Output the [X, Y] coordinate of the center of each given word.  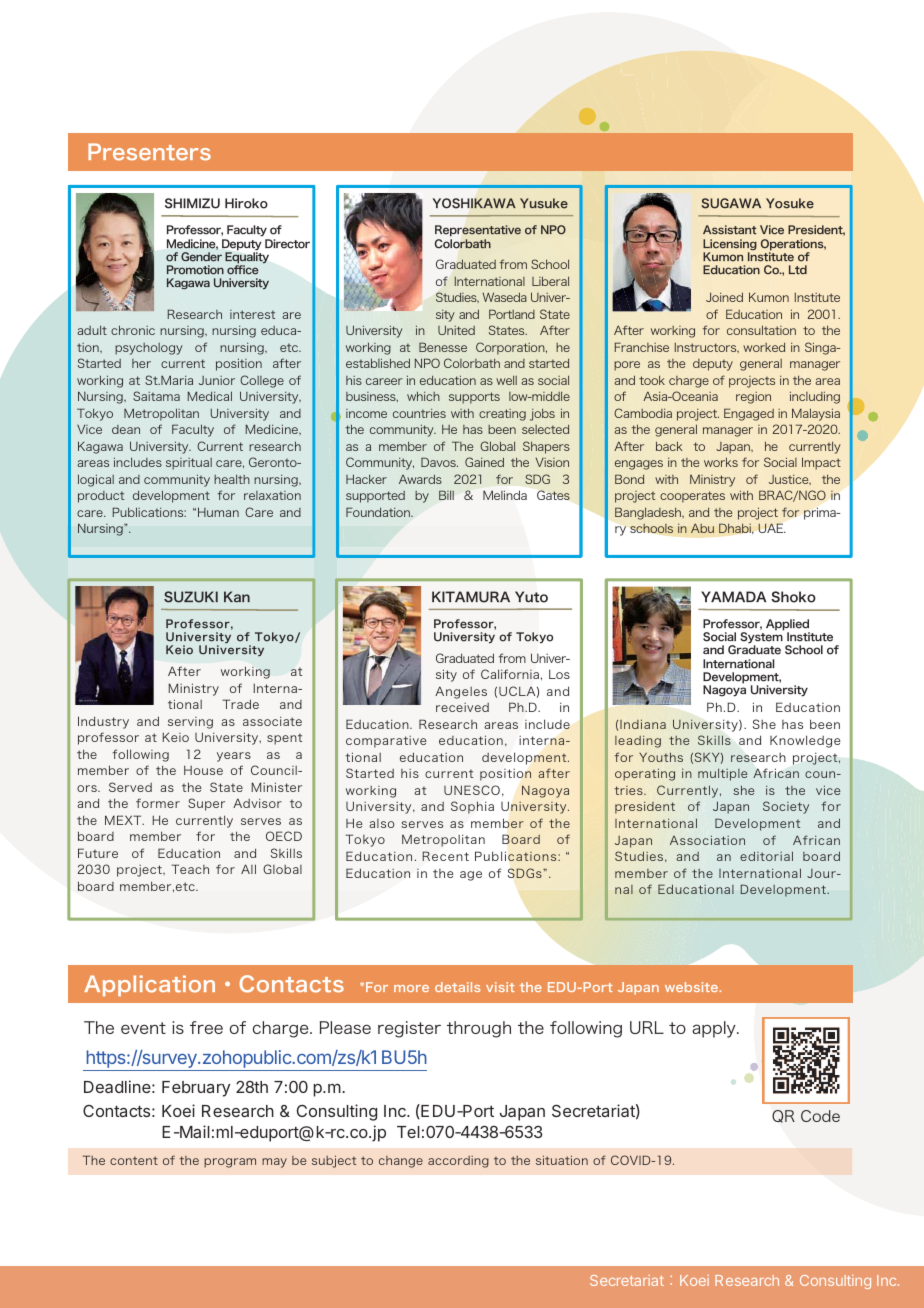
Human [218, 512]
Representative [478, 232]
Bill [446, 495]
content [134, 1160]
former [158, 803]
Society [786, 807]
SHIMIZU [192, 203]
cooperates [692, 497]
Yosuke [790, 203]
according [458, 1162]
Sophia [472, 807]
